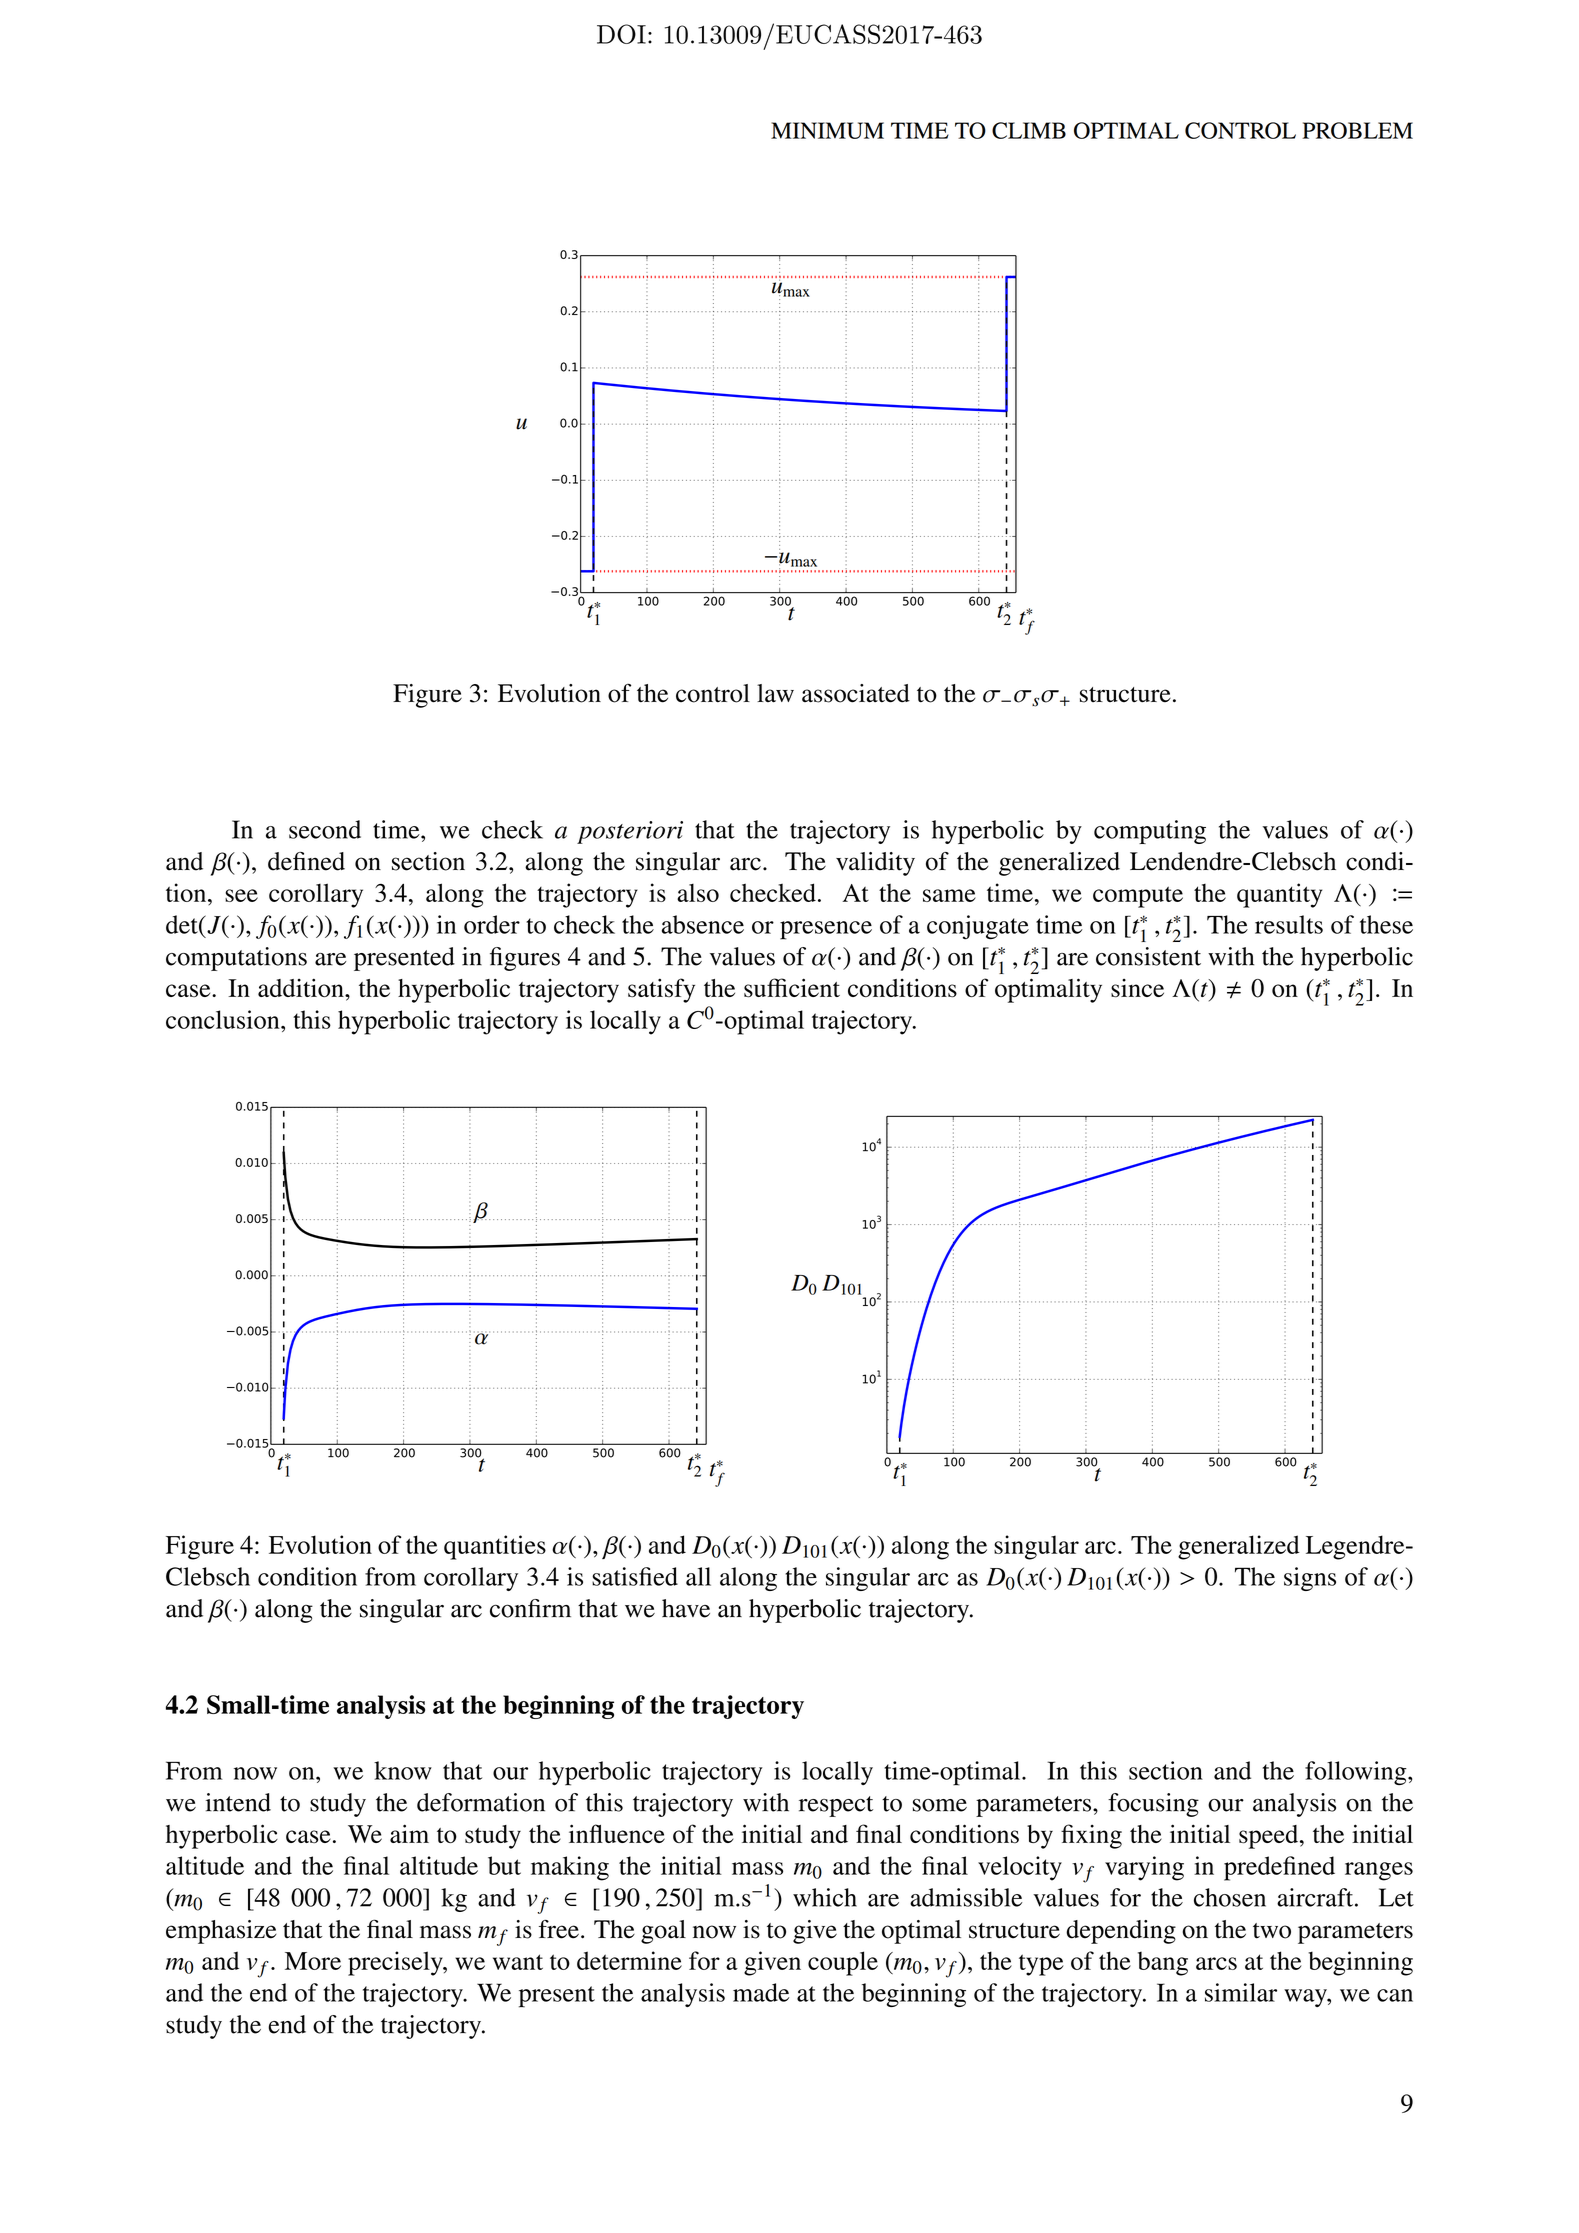  What do you see at coordinates (396, 1963) in the document?
I see `precisely` at bounding box center [396, 1963].
